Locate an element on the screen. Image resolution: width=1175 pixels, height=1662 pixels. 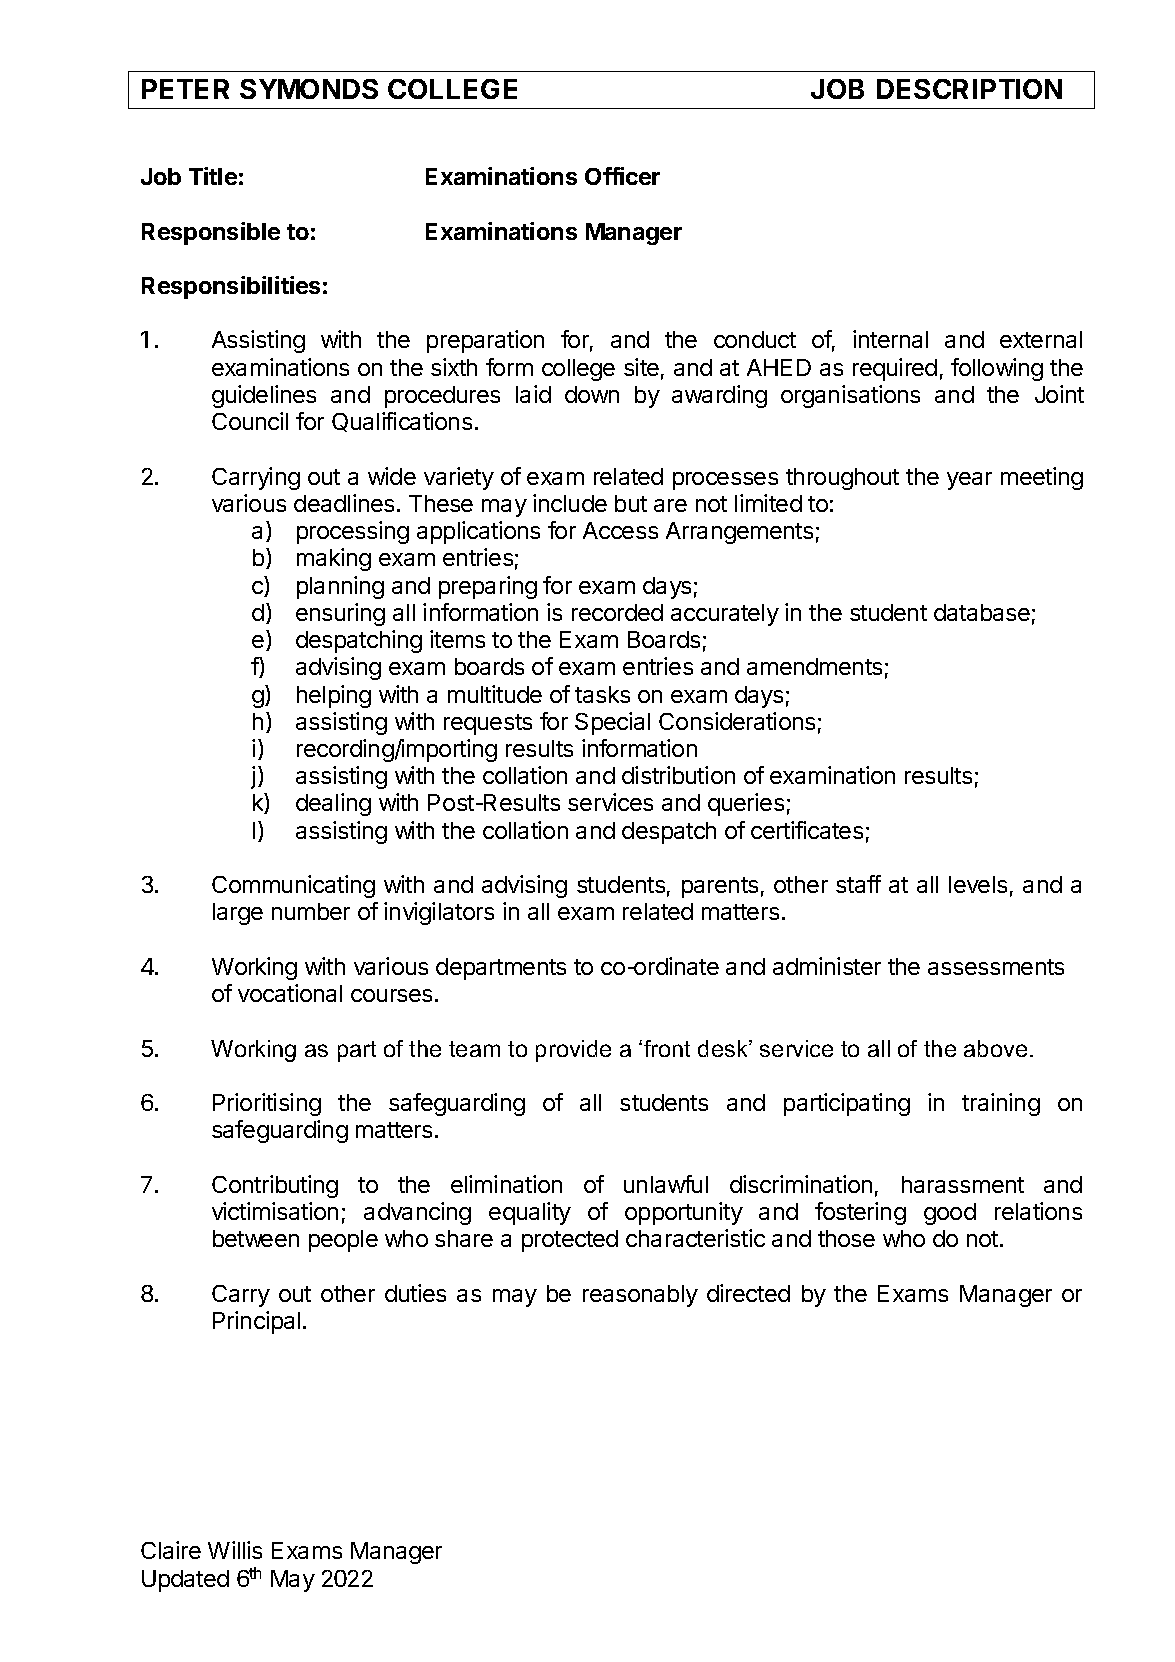
Willis is located at coordinates (235, 1550).
